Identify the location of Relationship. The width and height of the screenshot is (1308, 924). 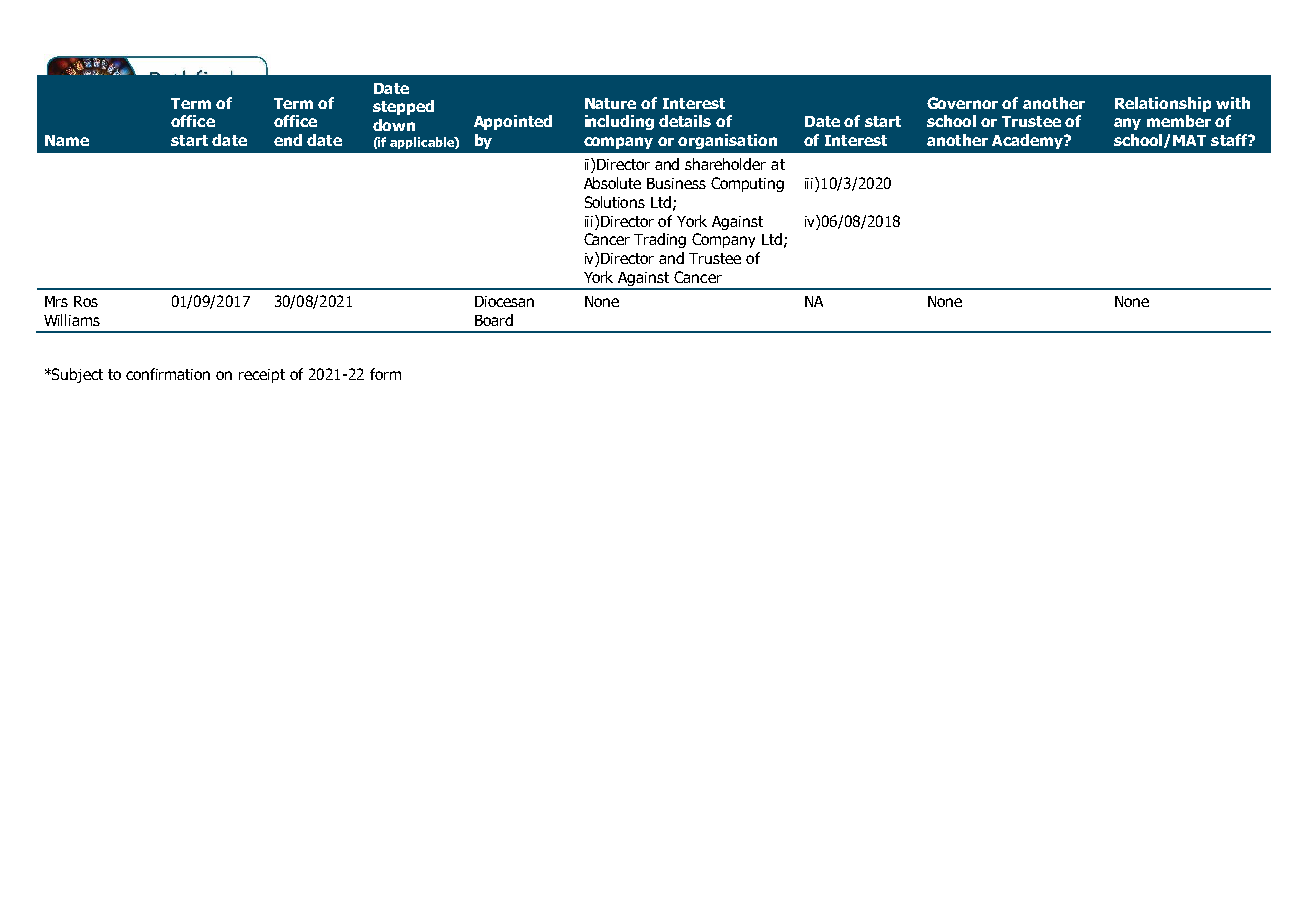
(1163, 104).
